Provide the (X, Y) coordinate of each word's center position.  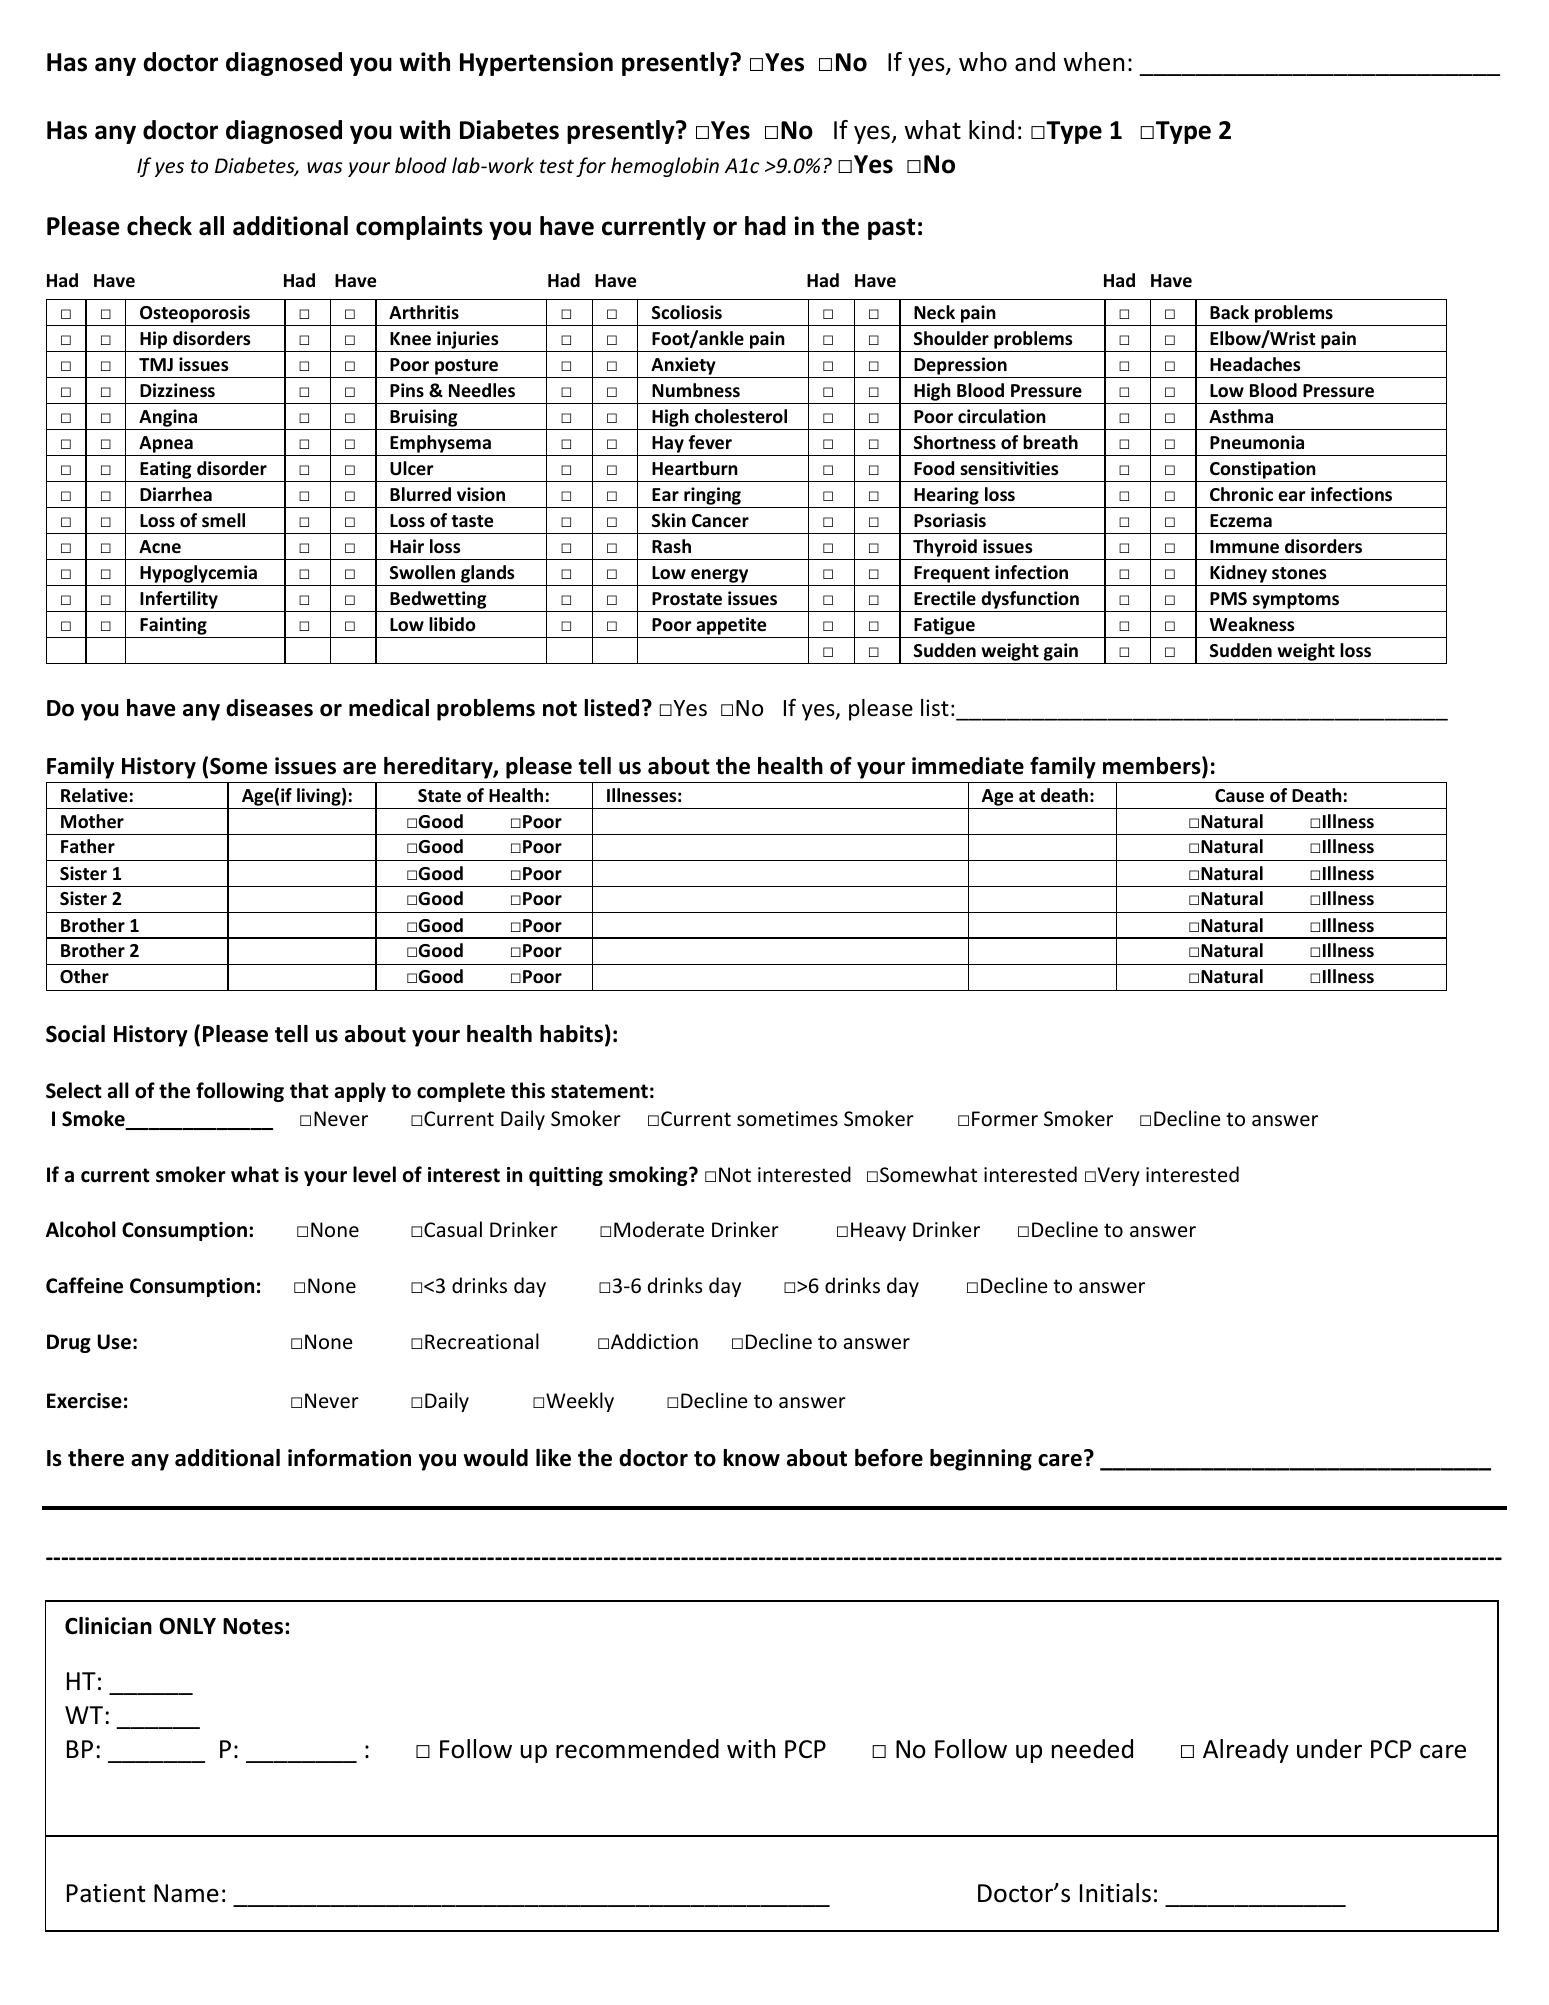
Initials (1115, 1893)
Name (186, 1893)
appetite (731, 626)
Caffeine (84, 1285)
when (1093, 62)
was (325, 167)
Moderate (659, 1229)
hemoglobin (665, 167)
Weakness (1252, 624)
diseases (269, 708)
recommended (637, 1749)
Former (1005, 1119)
